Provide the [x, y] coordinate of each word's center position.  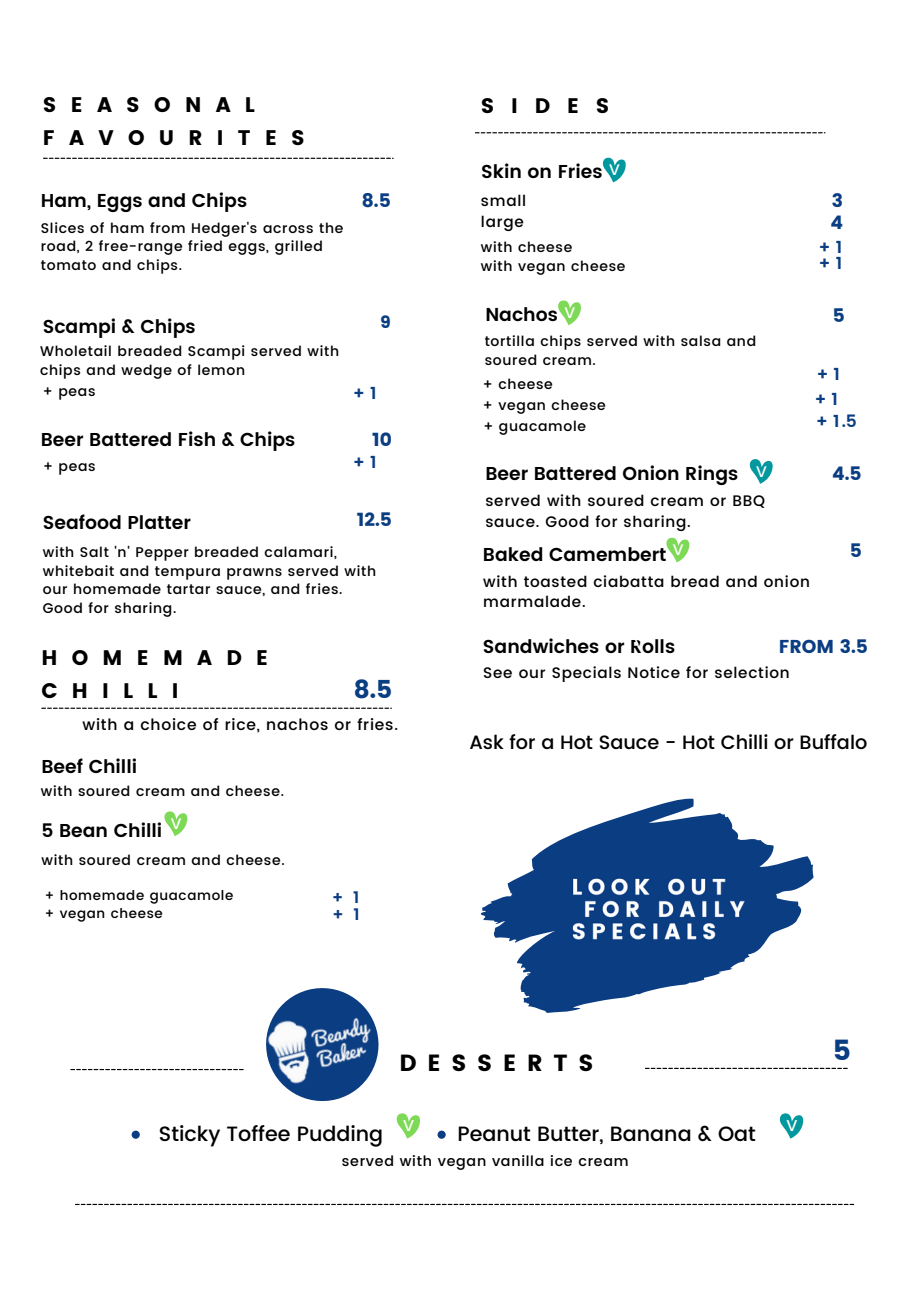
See [498, 672]
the [331, 227]
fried [205, 245]
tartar [188, 589]
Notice [654, 672]
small [503, 200]
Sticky [189, 1136]
